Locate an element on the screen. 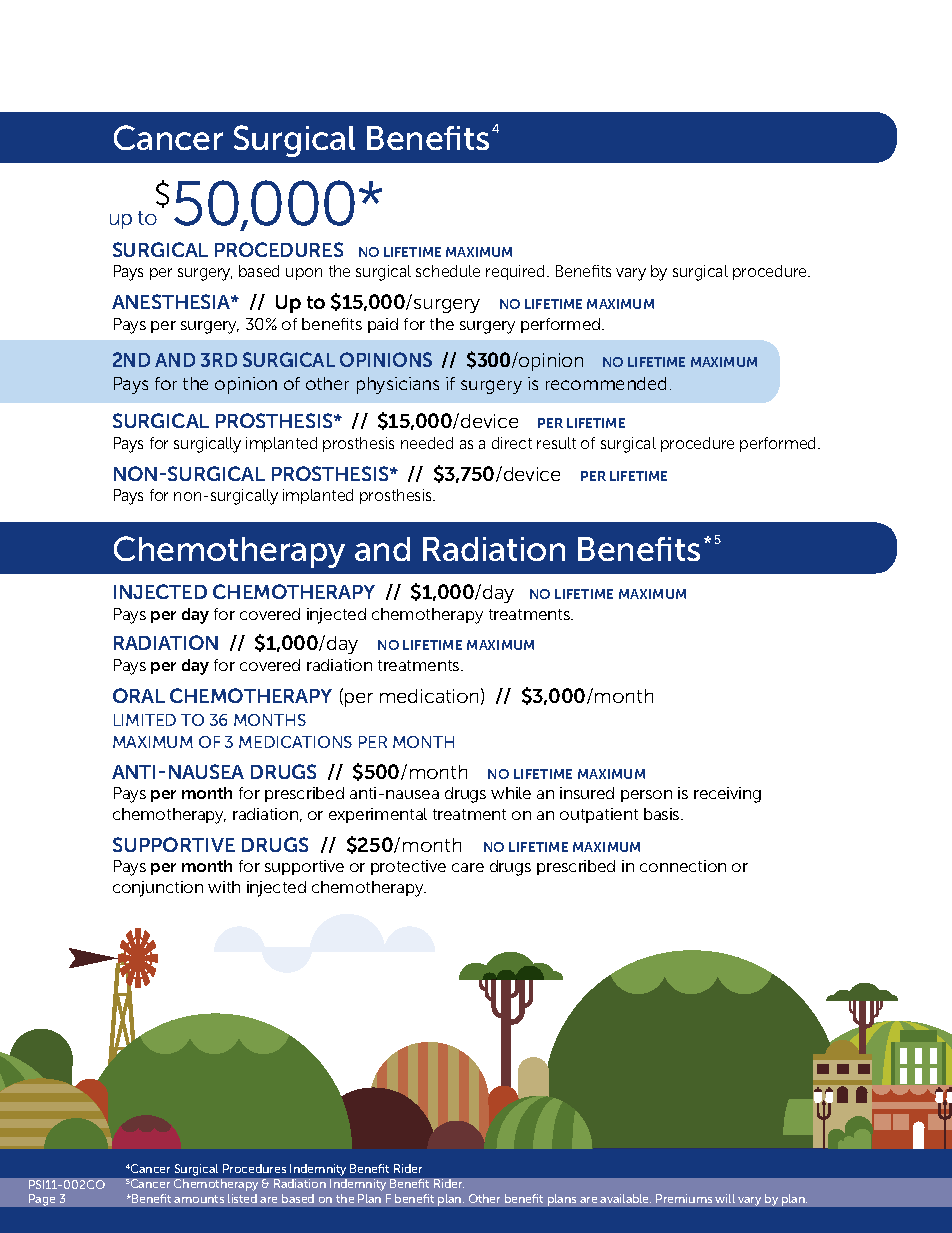 The width and height of the screenshot is (952, 1233). upon is located at coordinates (304, 274).
